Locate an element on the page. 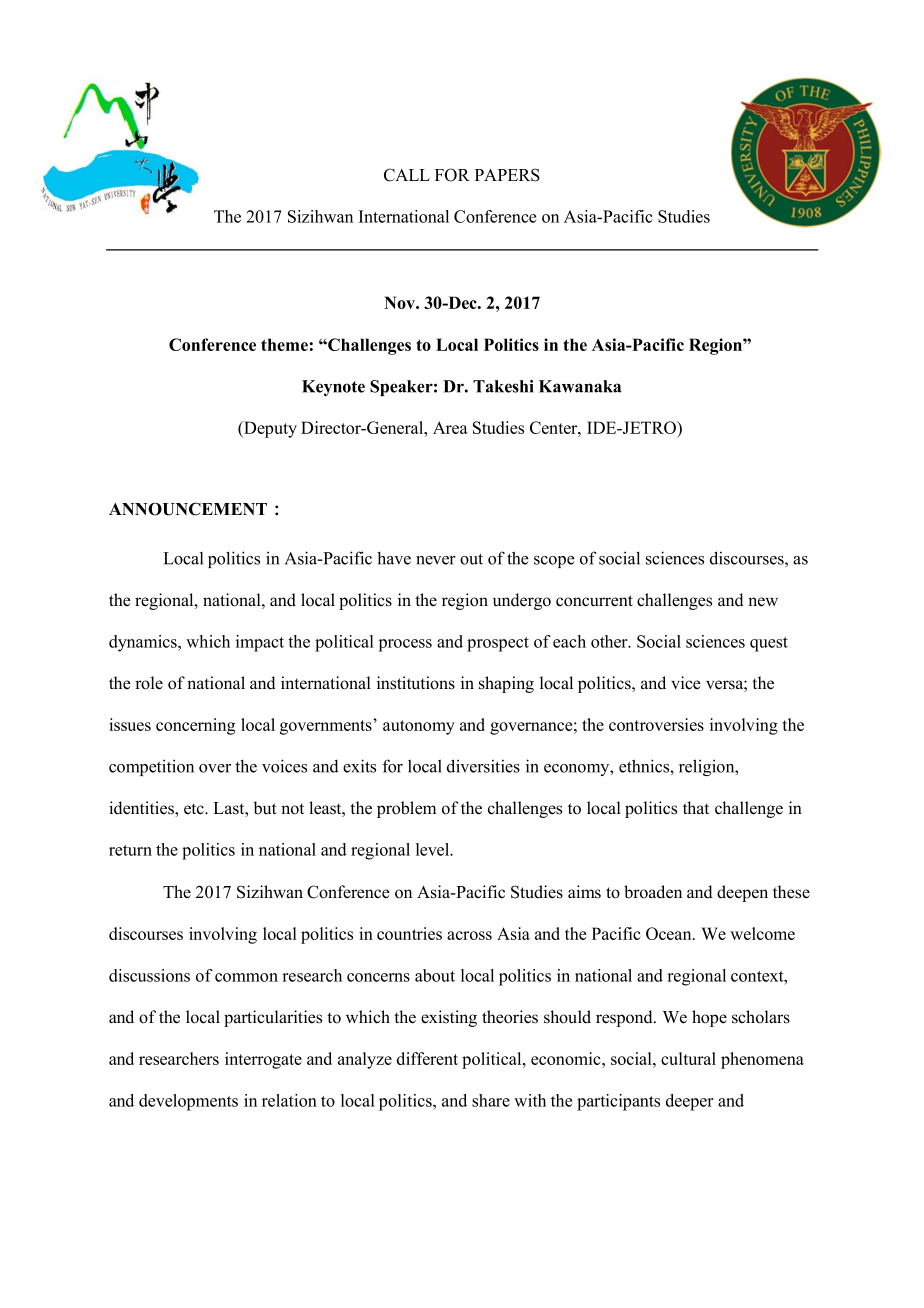  Deputy is located at coordinates (269, 429).
